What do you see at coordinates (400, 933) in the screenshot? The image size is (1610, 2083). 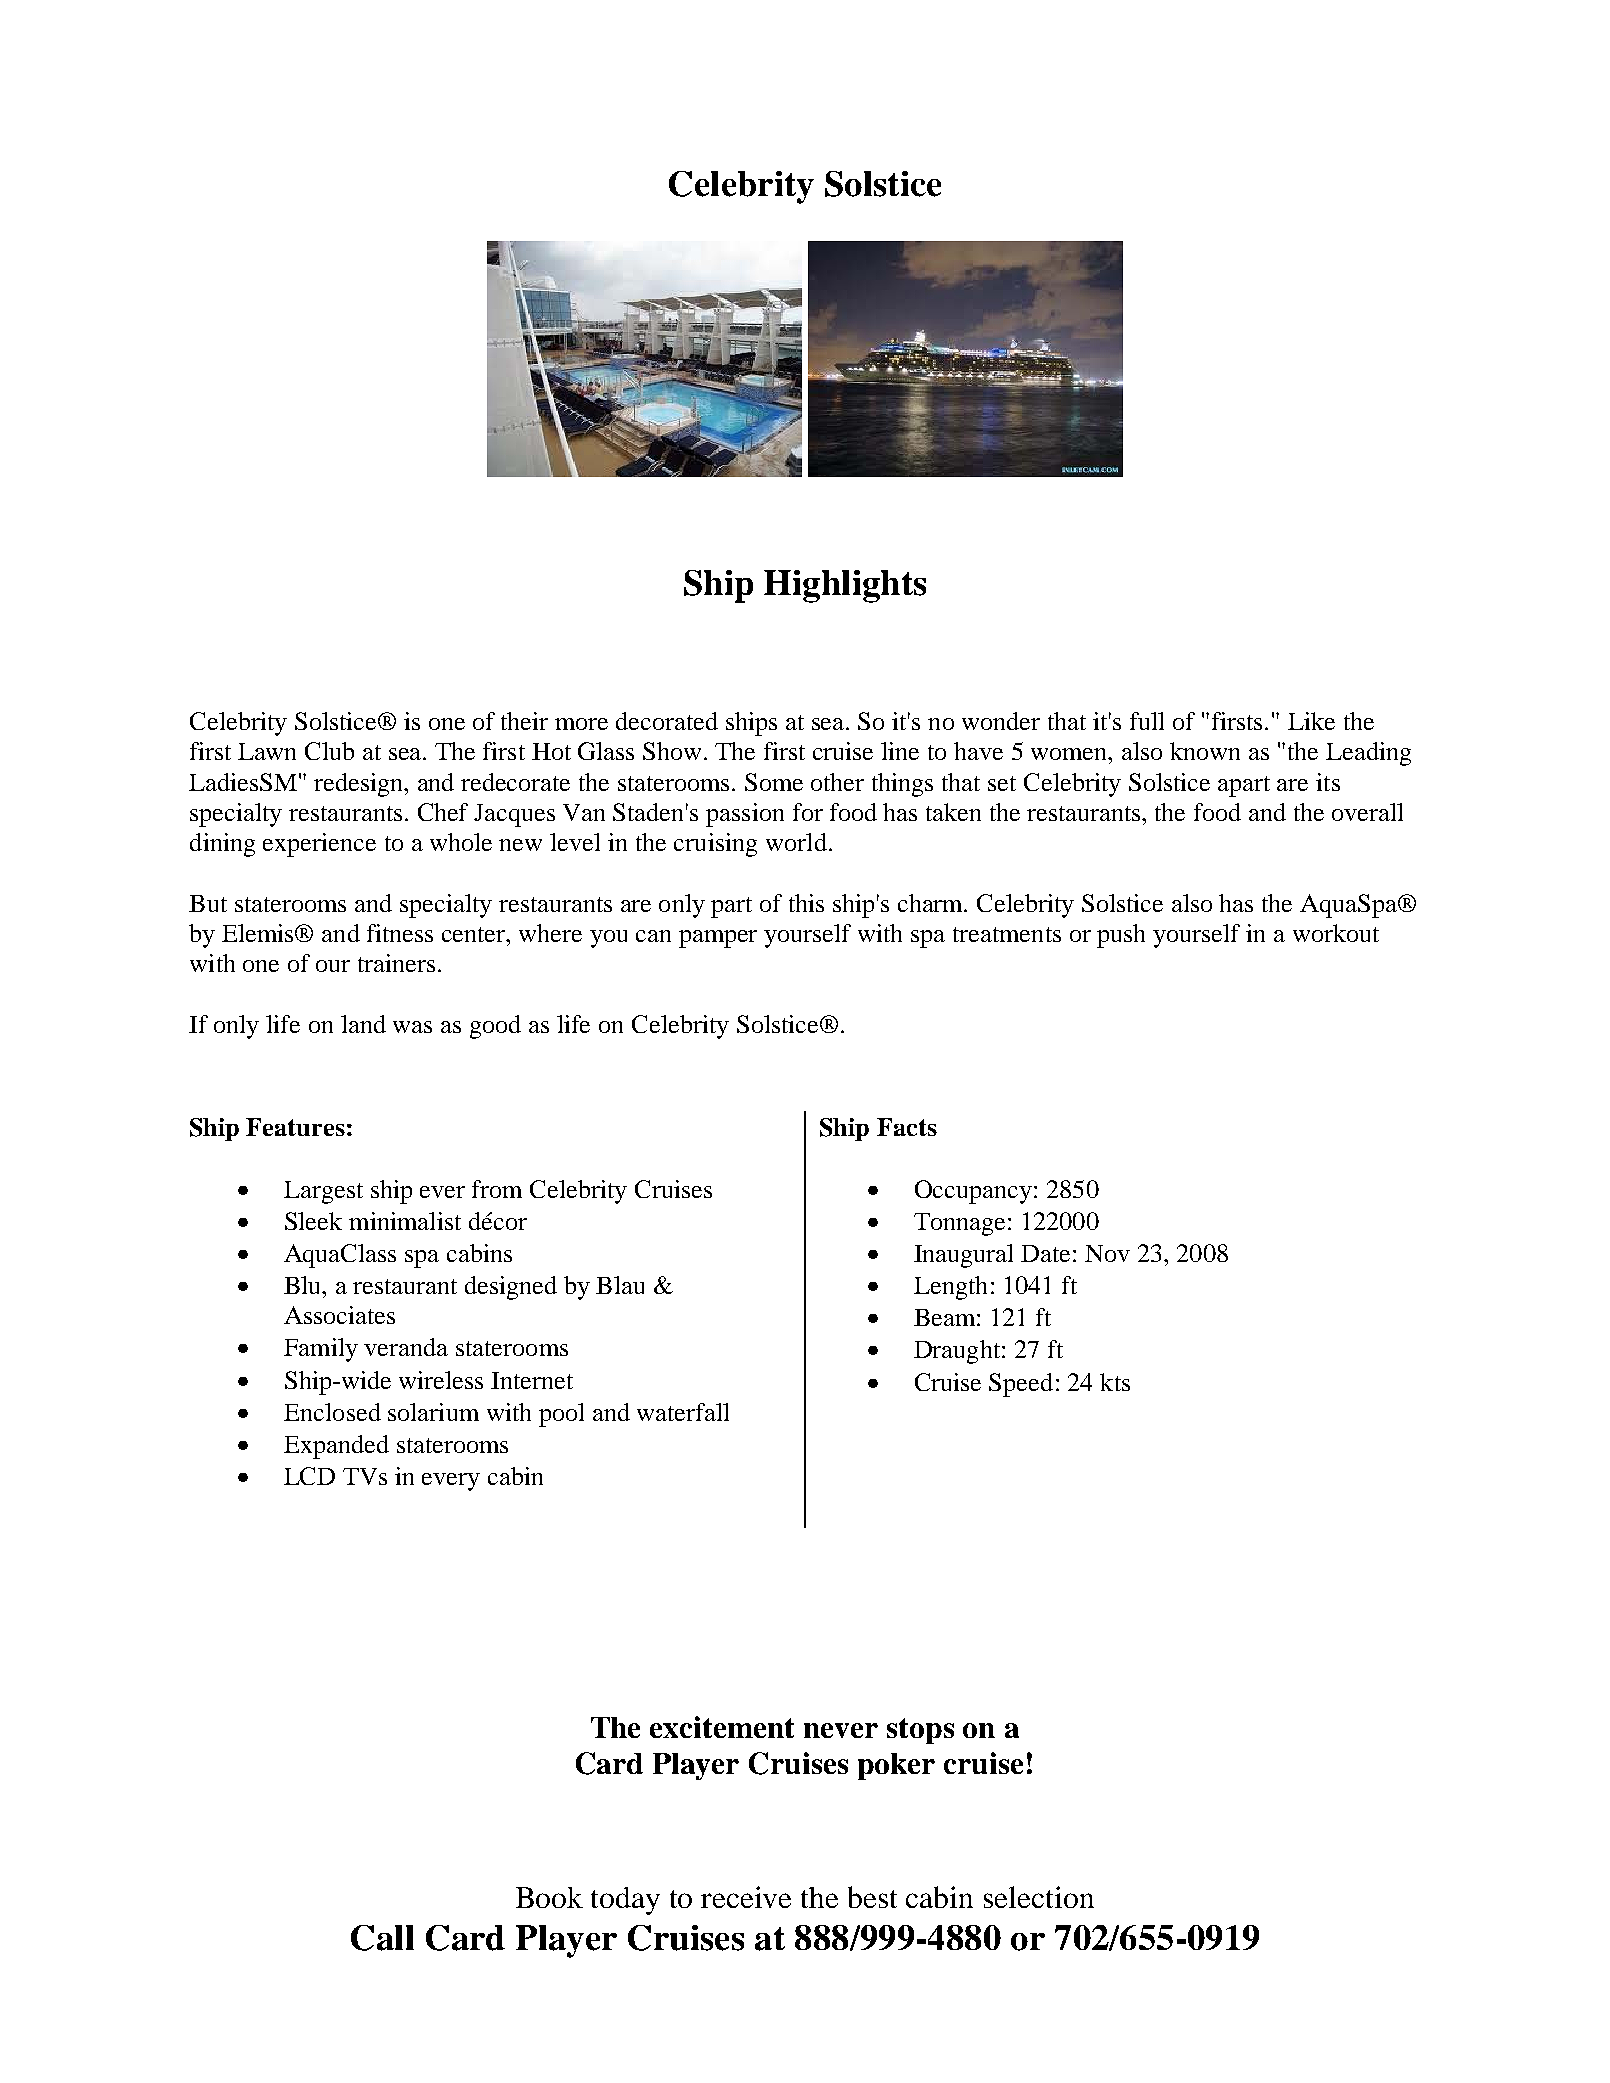 I see `fitness` at bounding box center [400, 933].
